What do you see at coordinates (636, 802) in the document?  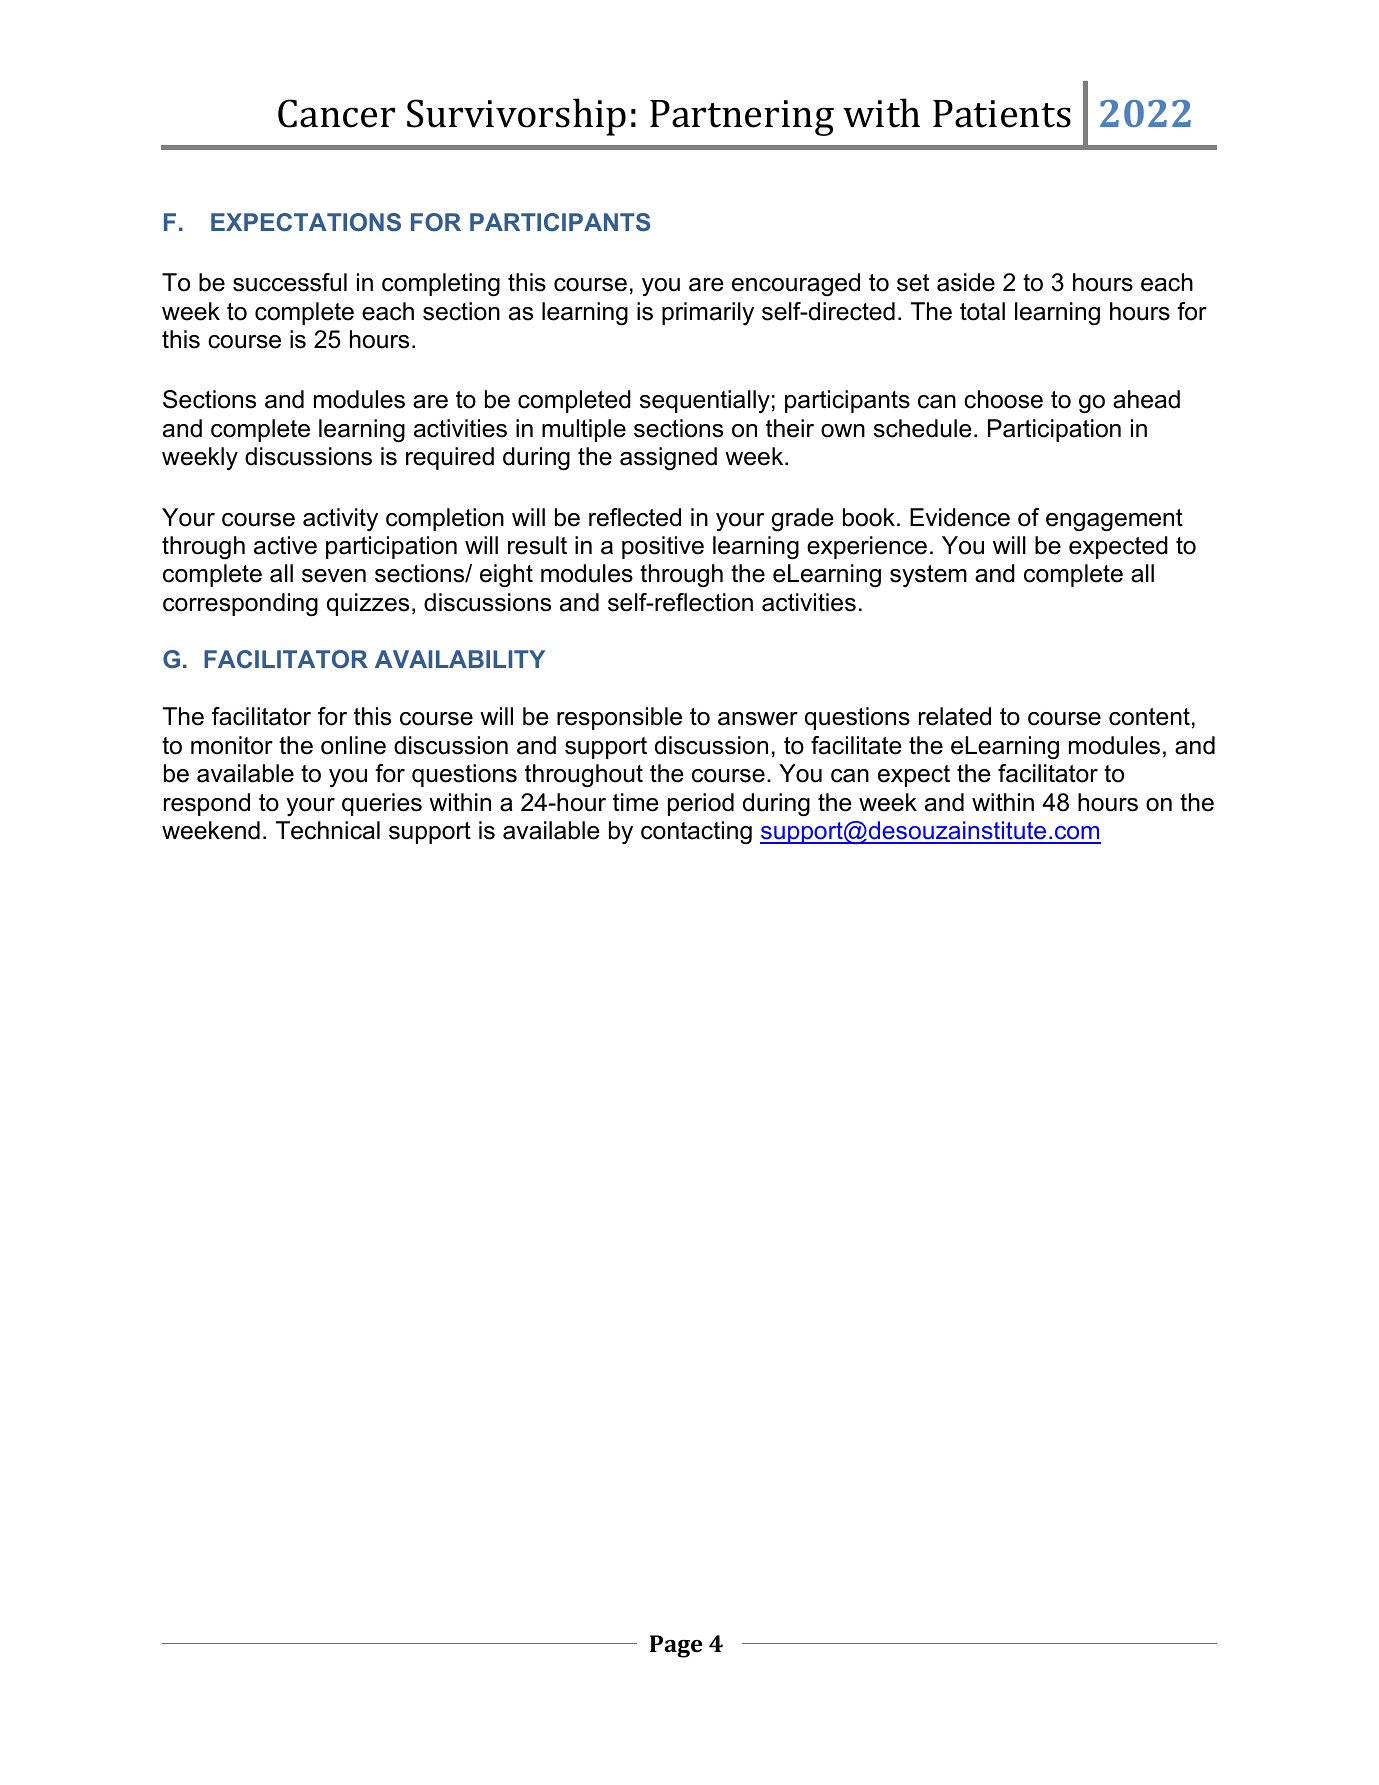 I see `time` at bounding box center [636, 802].
